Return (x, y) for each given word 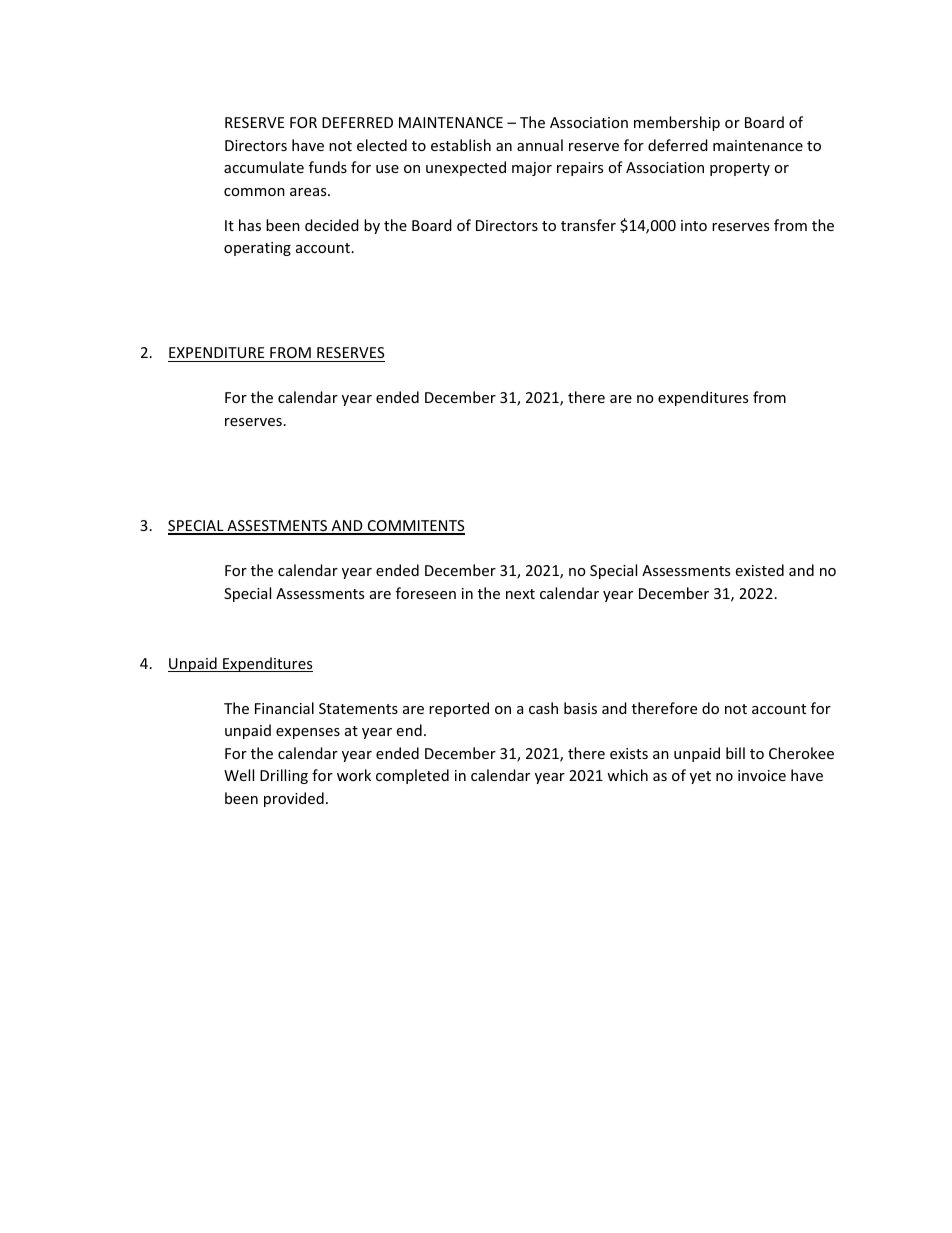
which (627, 775)
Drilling (284, 776)
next (520, 594)
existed (760, 570)
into (694, 225)
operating (257, 249)
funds (328, 167)
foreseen (426, 593)
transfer (588, 225)
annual (540, 145)
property (740, 169)
